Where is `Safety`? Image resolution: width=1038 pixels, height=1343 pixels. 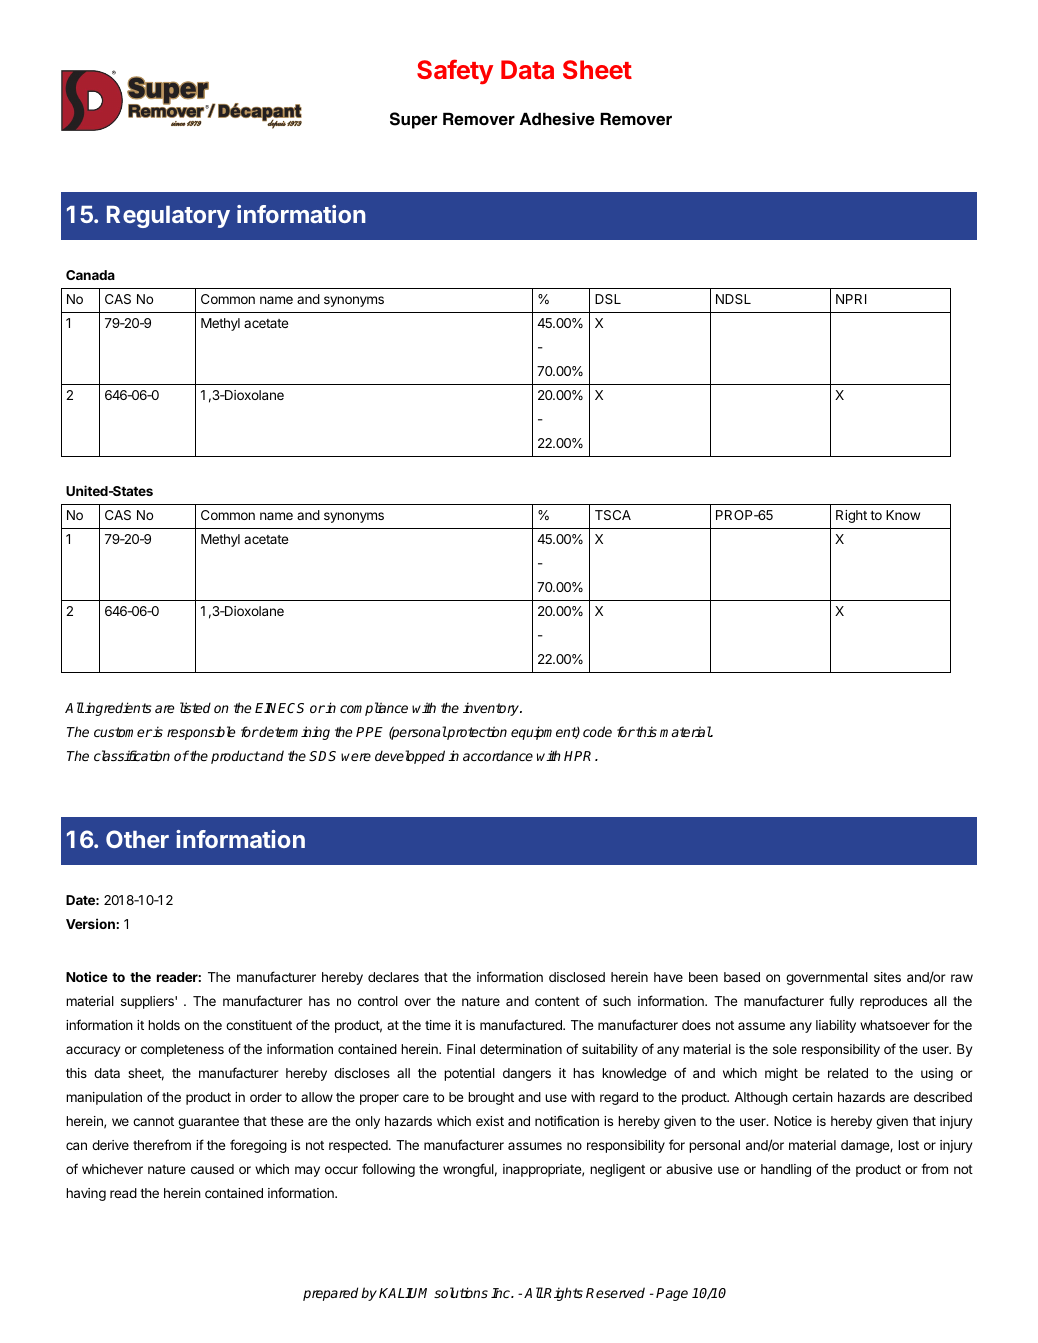 Safety is located at coordinates (455, 71).
